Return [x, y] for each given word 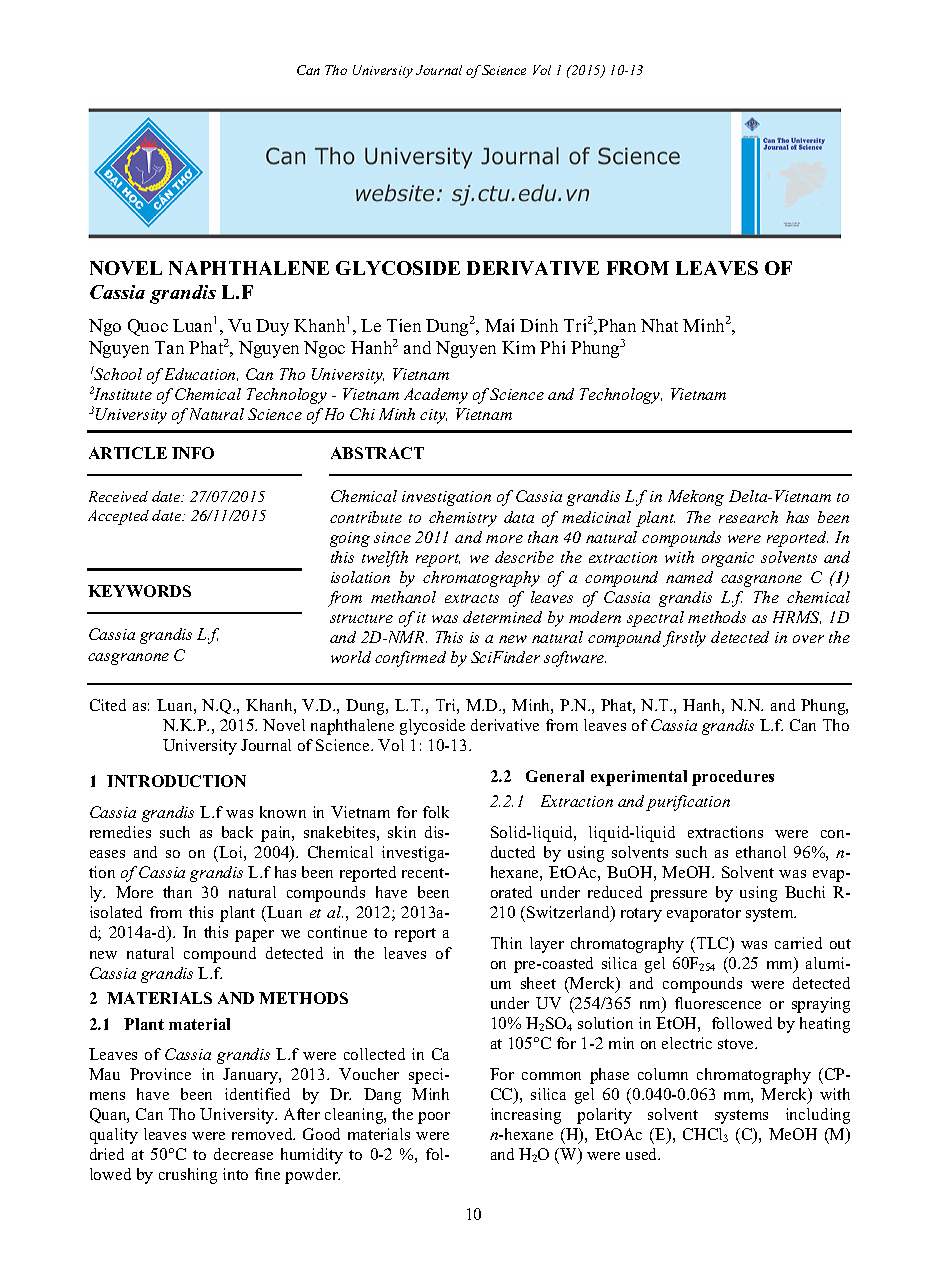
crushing [188, 1176]
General [555, 776]
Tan [169, 347]
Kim [518, 347]
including [818, 1116]
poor [434, 1118]
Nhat [659, 325]
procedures [733, 778]
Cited [108, 705]
